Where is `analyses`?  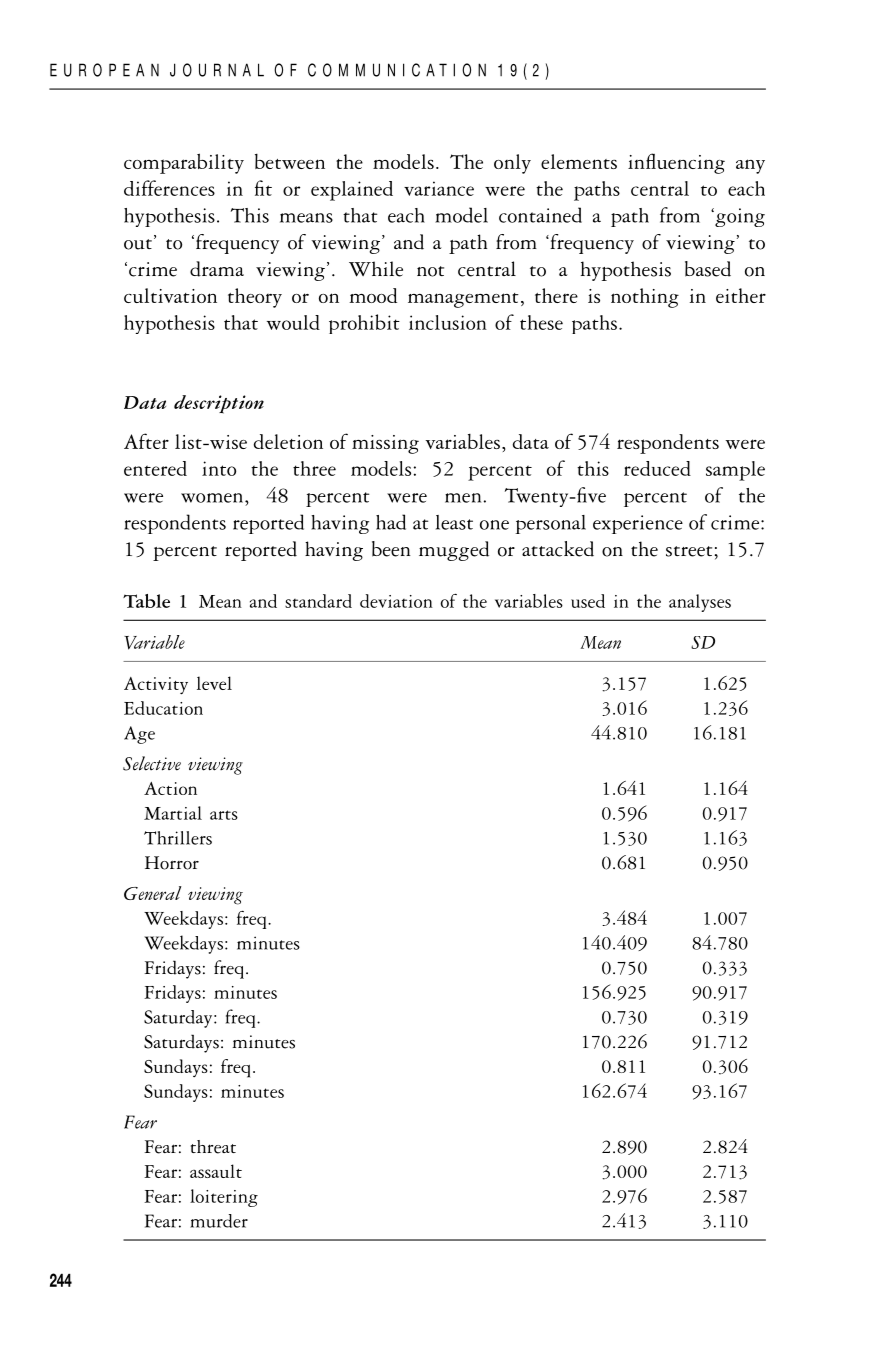 analyses is located at coordinates (700, 603).
